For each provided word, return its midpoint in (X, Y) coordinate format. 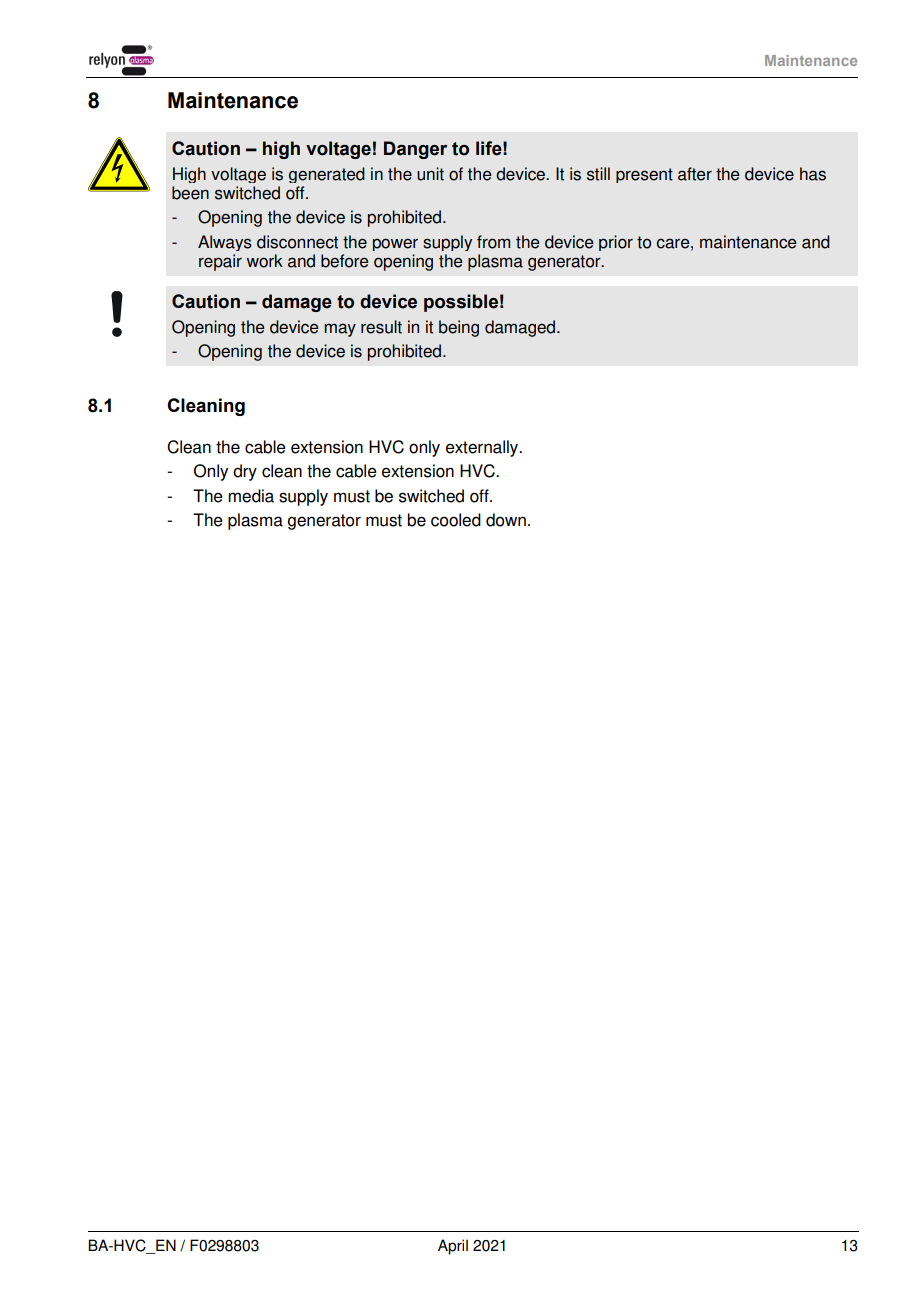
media (251, 496)
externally (483, 448)
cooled (456, 520)
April (453, 1247)
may (340, 330)
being (459, 328)
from (493, 242)
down (506, 520)
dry (245, 472)
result (381, 327)
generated (327, 175)
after (695, 174)
